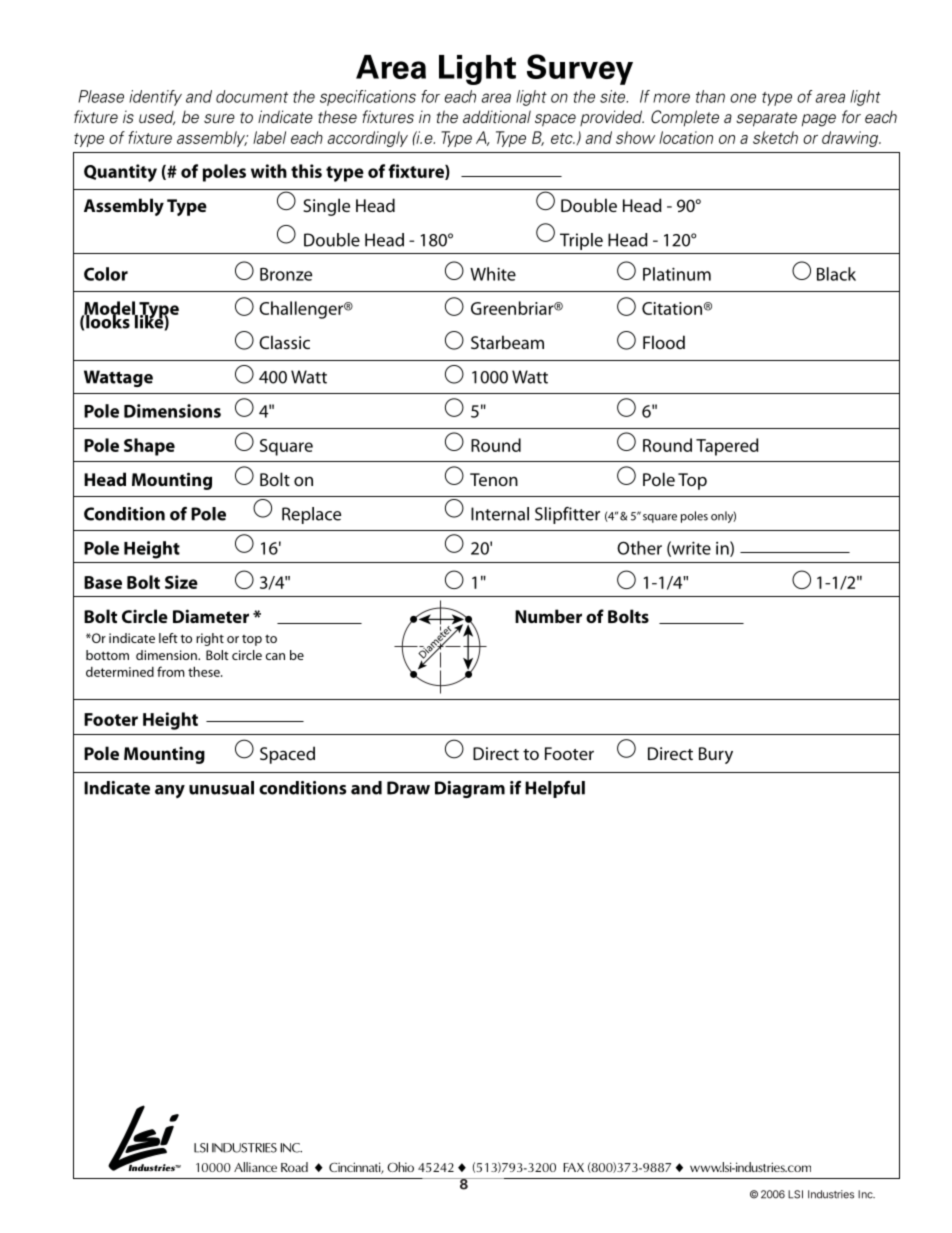  I want to click on Diagram, so click(470, 789).
